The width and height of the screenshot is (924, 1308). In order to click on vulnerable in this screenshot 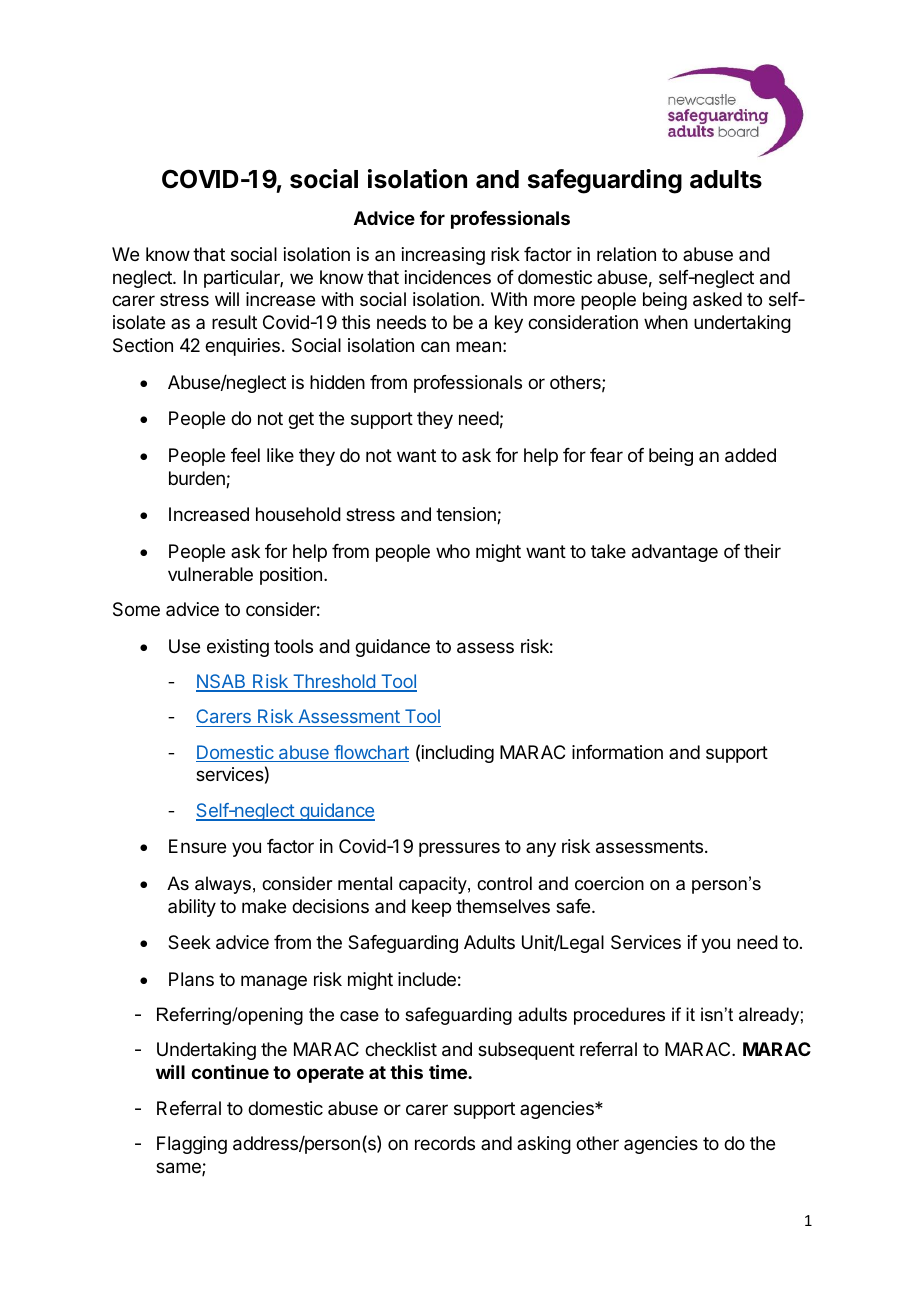, I will do `click(210, 574)`.
